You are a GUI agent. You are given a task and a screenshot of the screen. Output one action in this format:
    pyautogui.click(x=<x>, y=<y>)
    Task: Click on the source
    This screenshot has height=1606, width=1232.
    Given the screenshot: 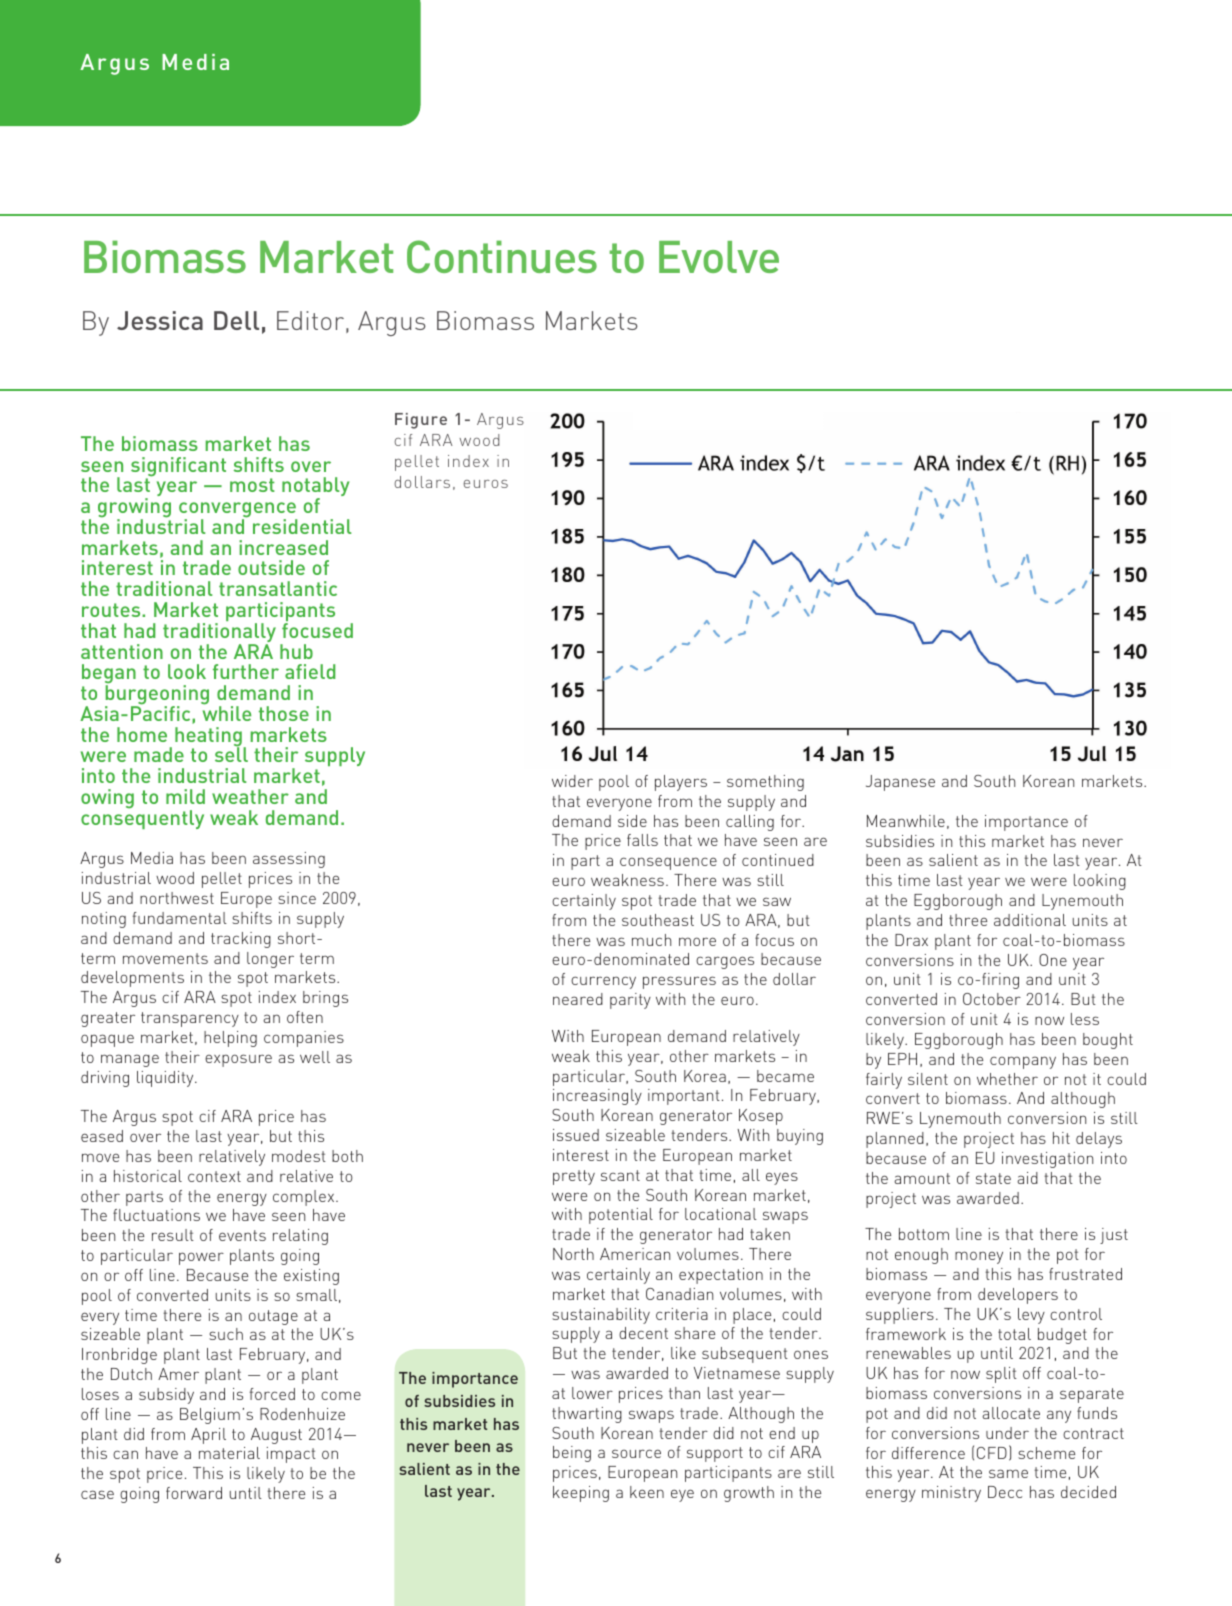 What is the action you would take?
    pyautogui.click(x=636, y=1453)
